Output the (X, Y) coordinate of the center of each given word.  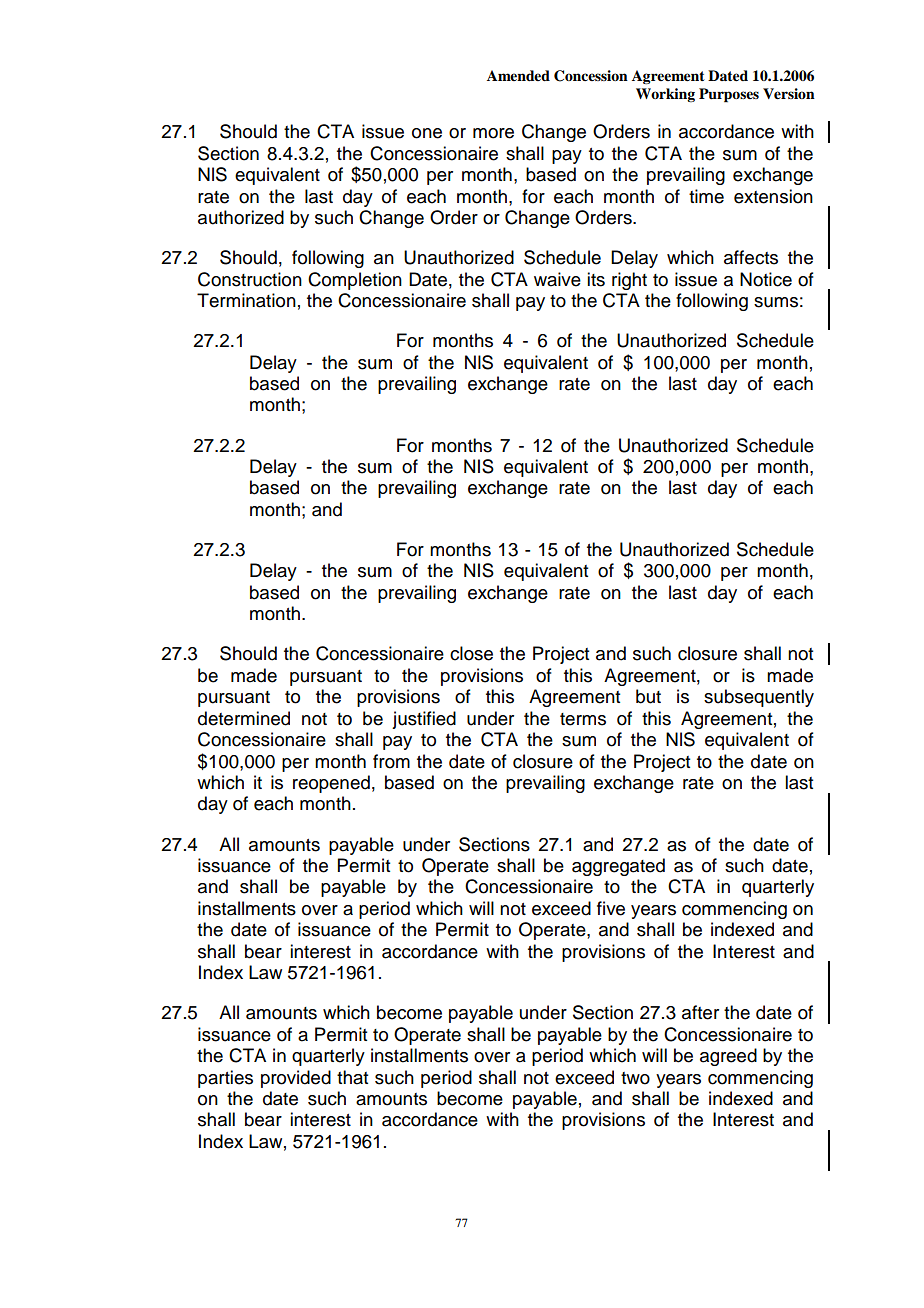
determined (244, 718)
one (427, 133)
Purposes (729, 95)
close (471, 653)
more (493, 133)
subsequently (759, 698)
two (635, 1078)
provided (296, 1079)
